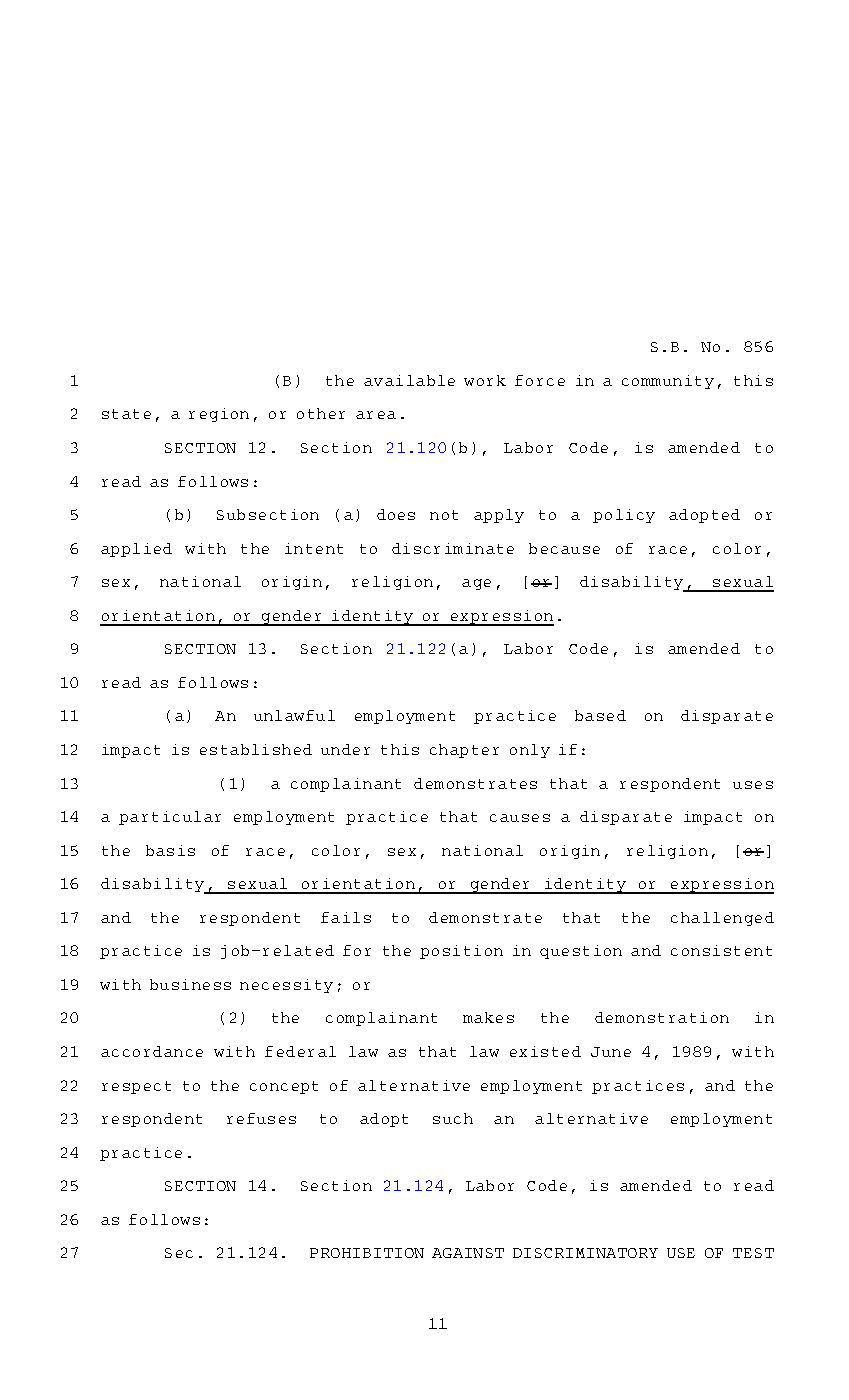 Image resolution: width=849 pixels, height=1400 pixels. What do you see at coordinates (564, 548) in the page?
I see `because` at bounding box center [564, 548].
